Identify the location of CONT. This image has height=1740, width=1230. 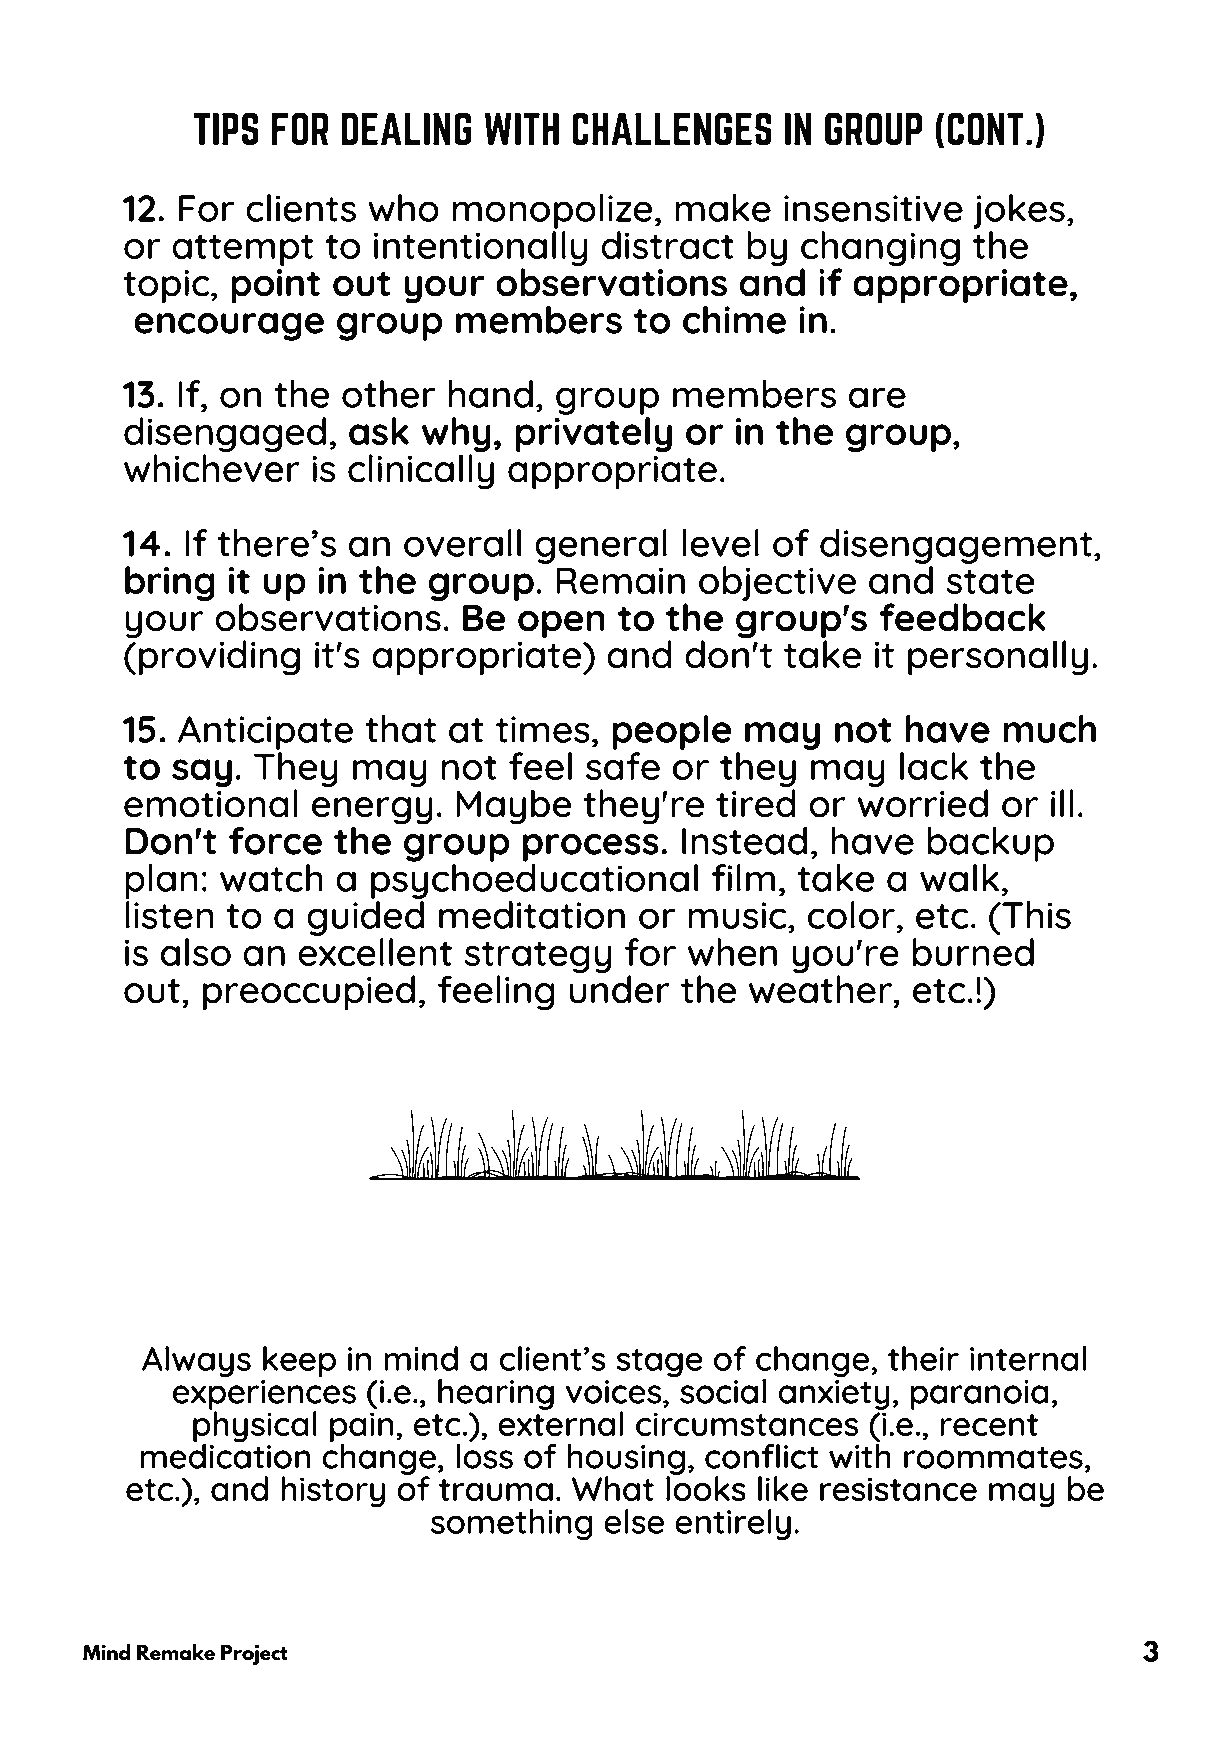
(985, 129).
